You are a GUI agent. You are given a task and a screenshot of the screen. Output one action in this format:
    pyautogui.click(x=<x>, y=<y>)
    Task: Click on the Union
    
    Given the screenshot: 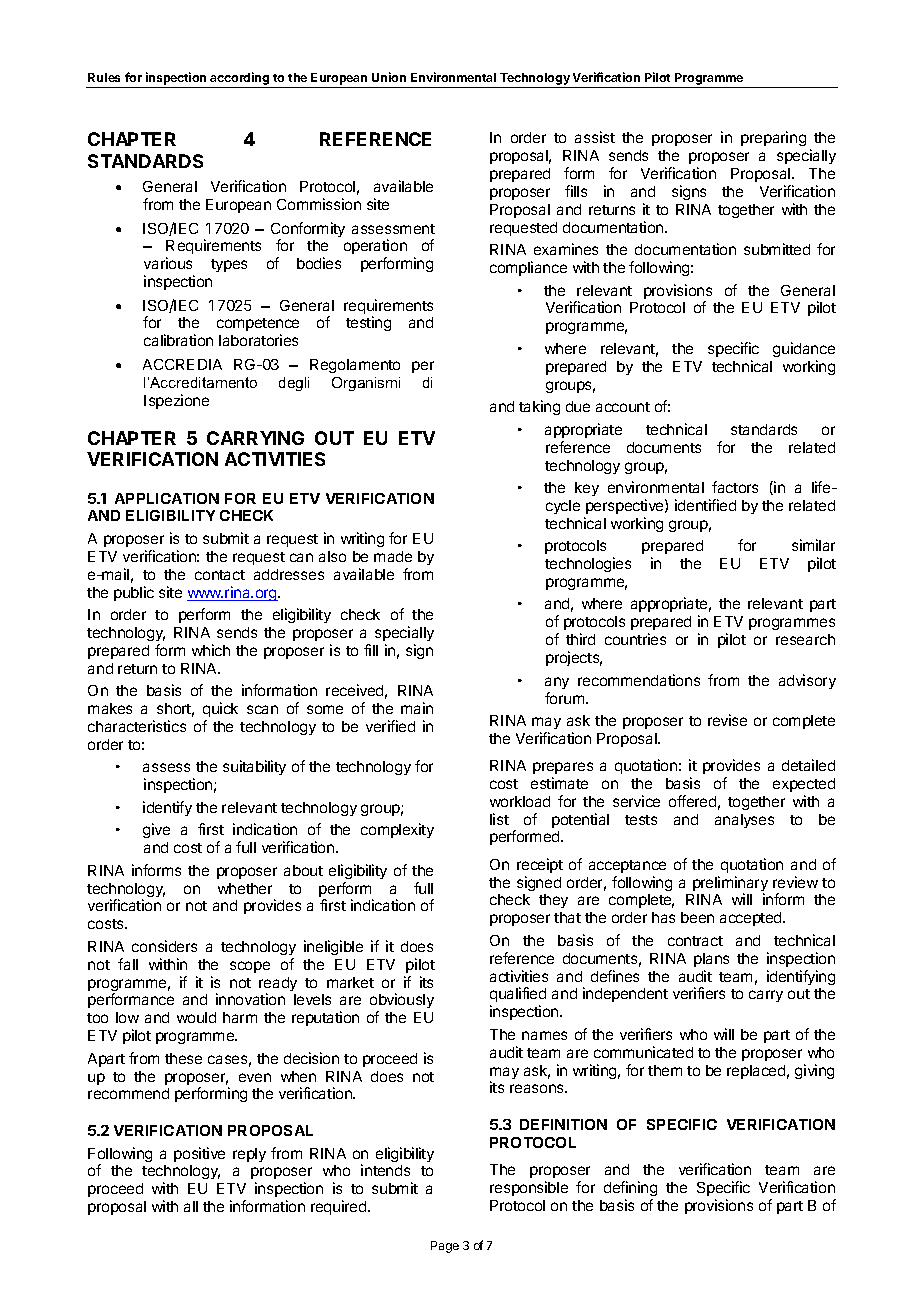 What is the action you would take?
    pyautogui.click(x=389, y=77)
